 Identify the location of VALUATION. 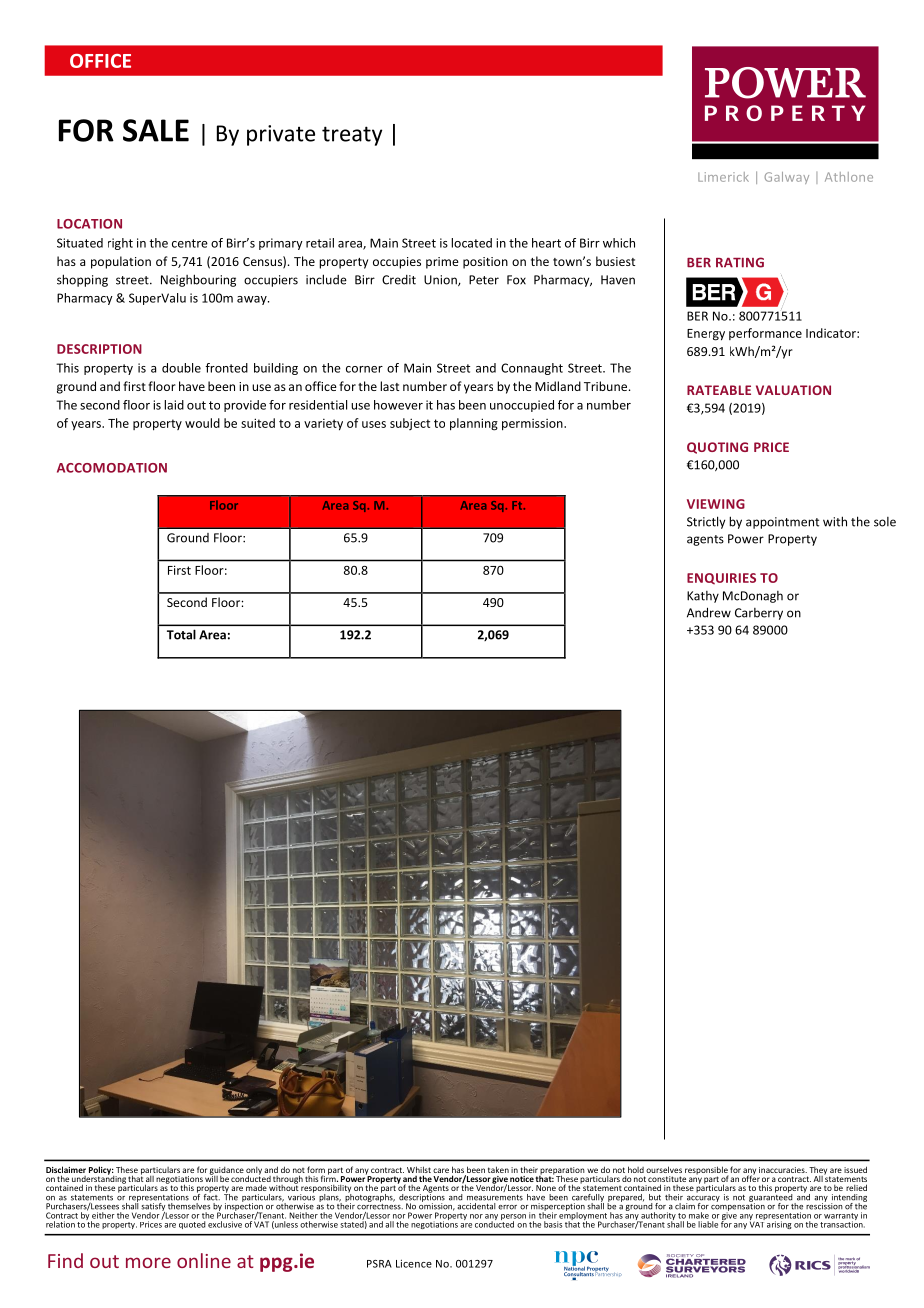
(793, 390).
